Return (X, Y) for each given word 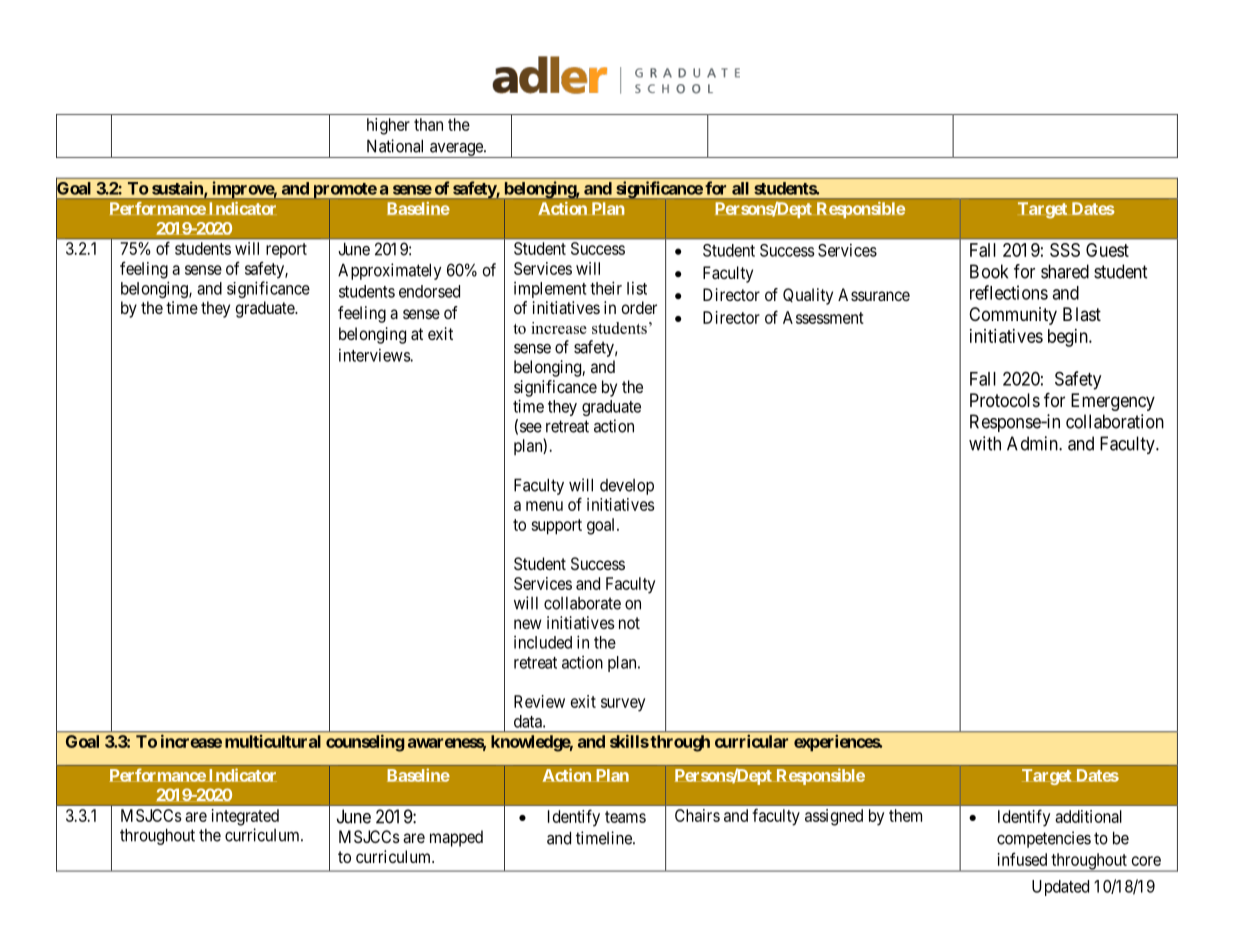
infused (1022, 859)
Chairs (697, 815)
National (395, 146)
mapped (456, 838)
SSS (1065, 250)
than (428, 124)
